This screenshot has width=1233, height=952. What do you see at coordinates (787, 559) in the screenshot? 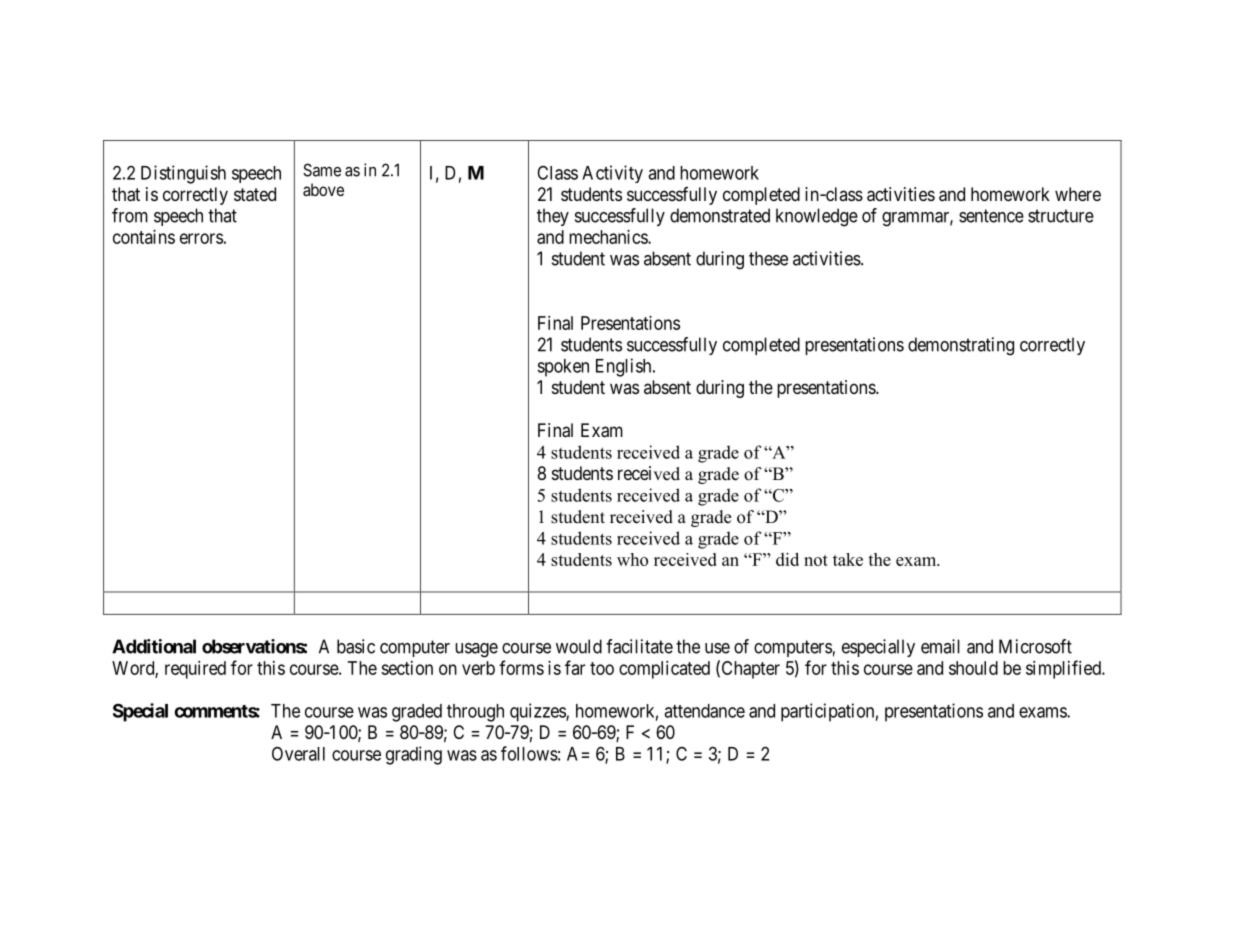
I see `did` at bounding box center [787, 559].
